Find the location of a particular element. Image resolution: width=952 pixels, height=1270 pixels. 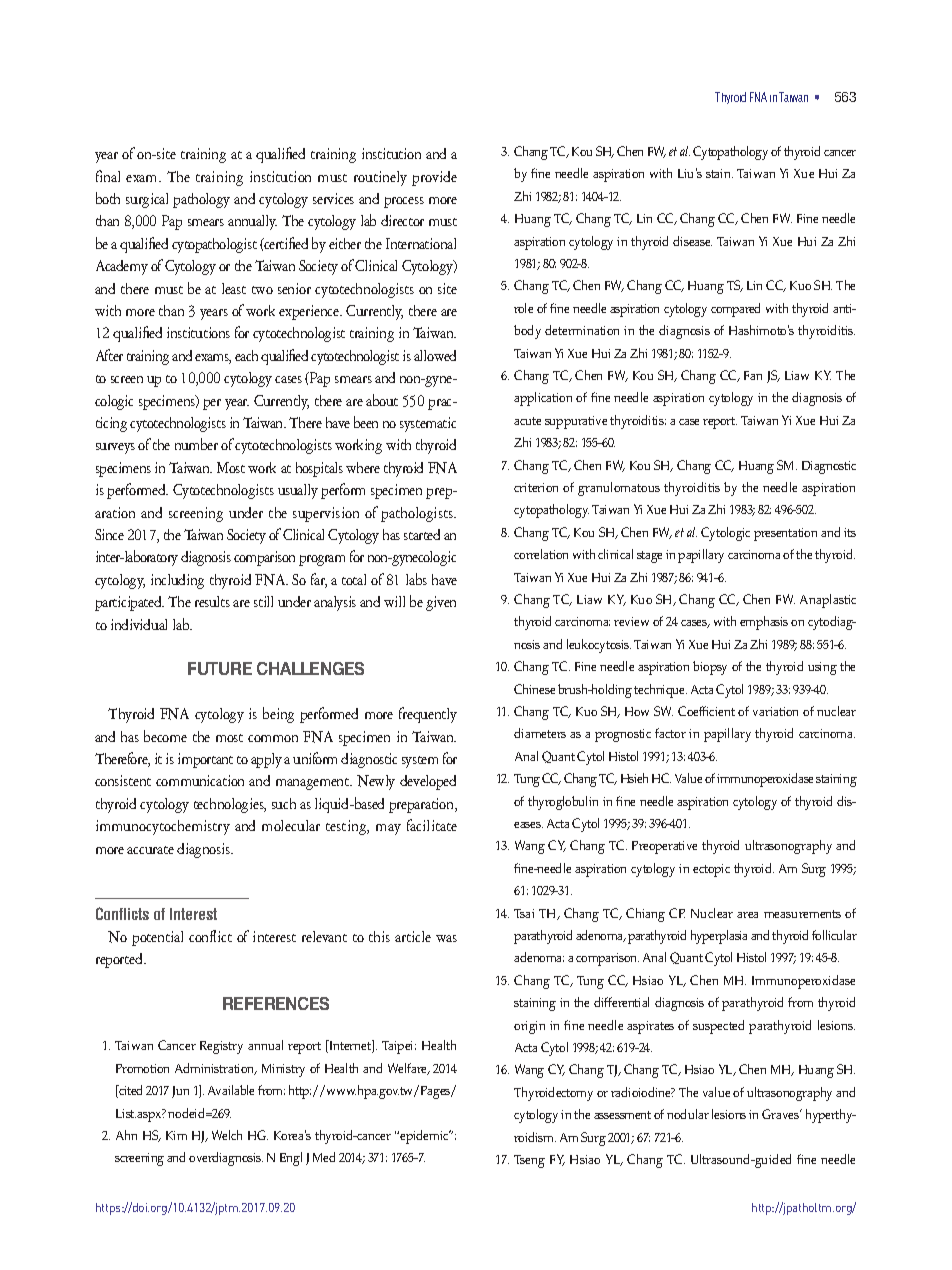

provide is located at coordinates (434, 178).
